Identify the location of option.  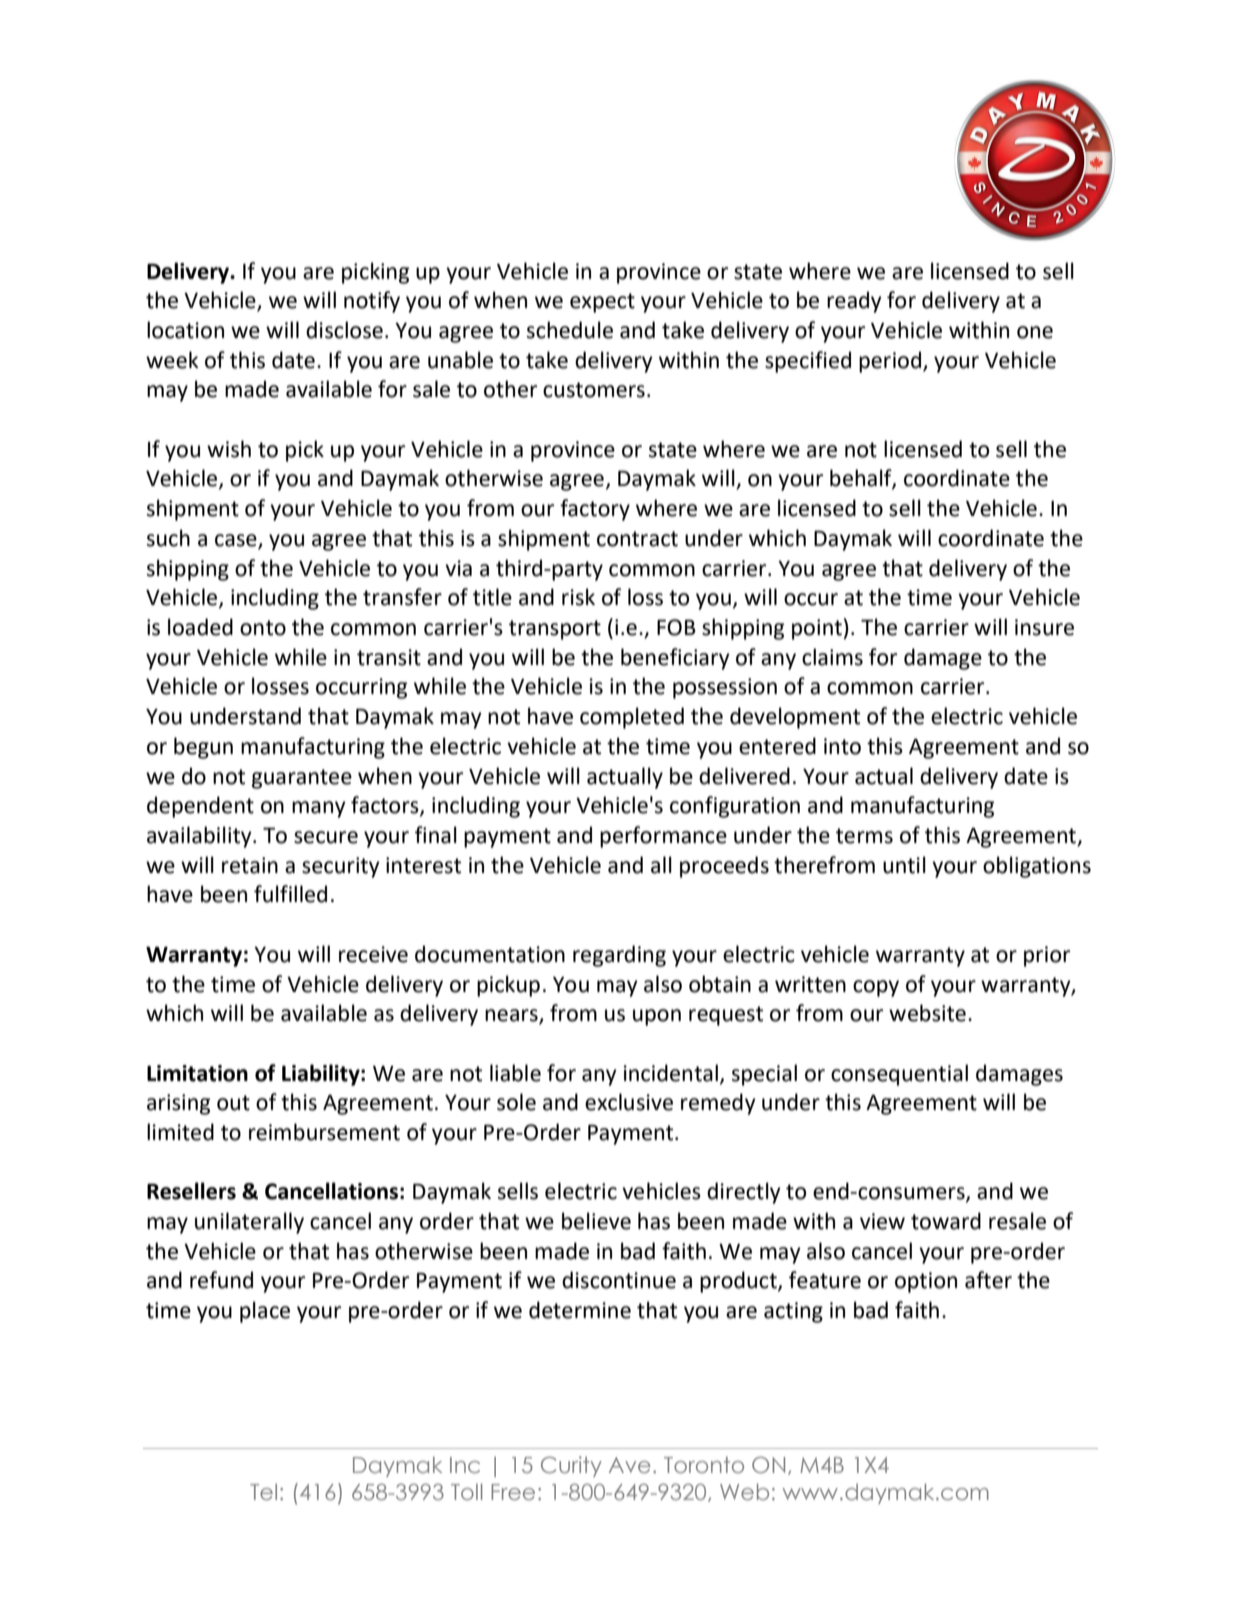
(926, 1282).
